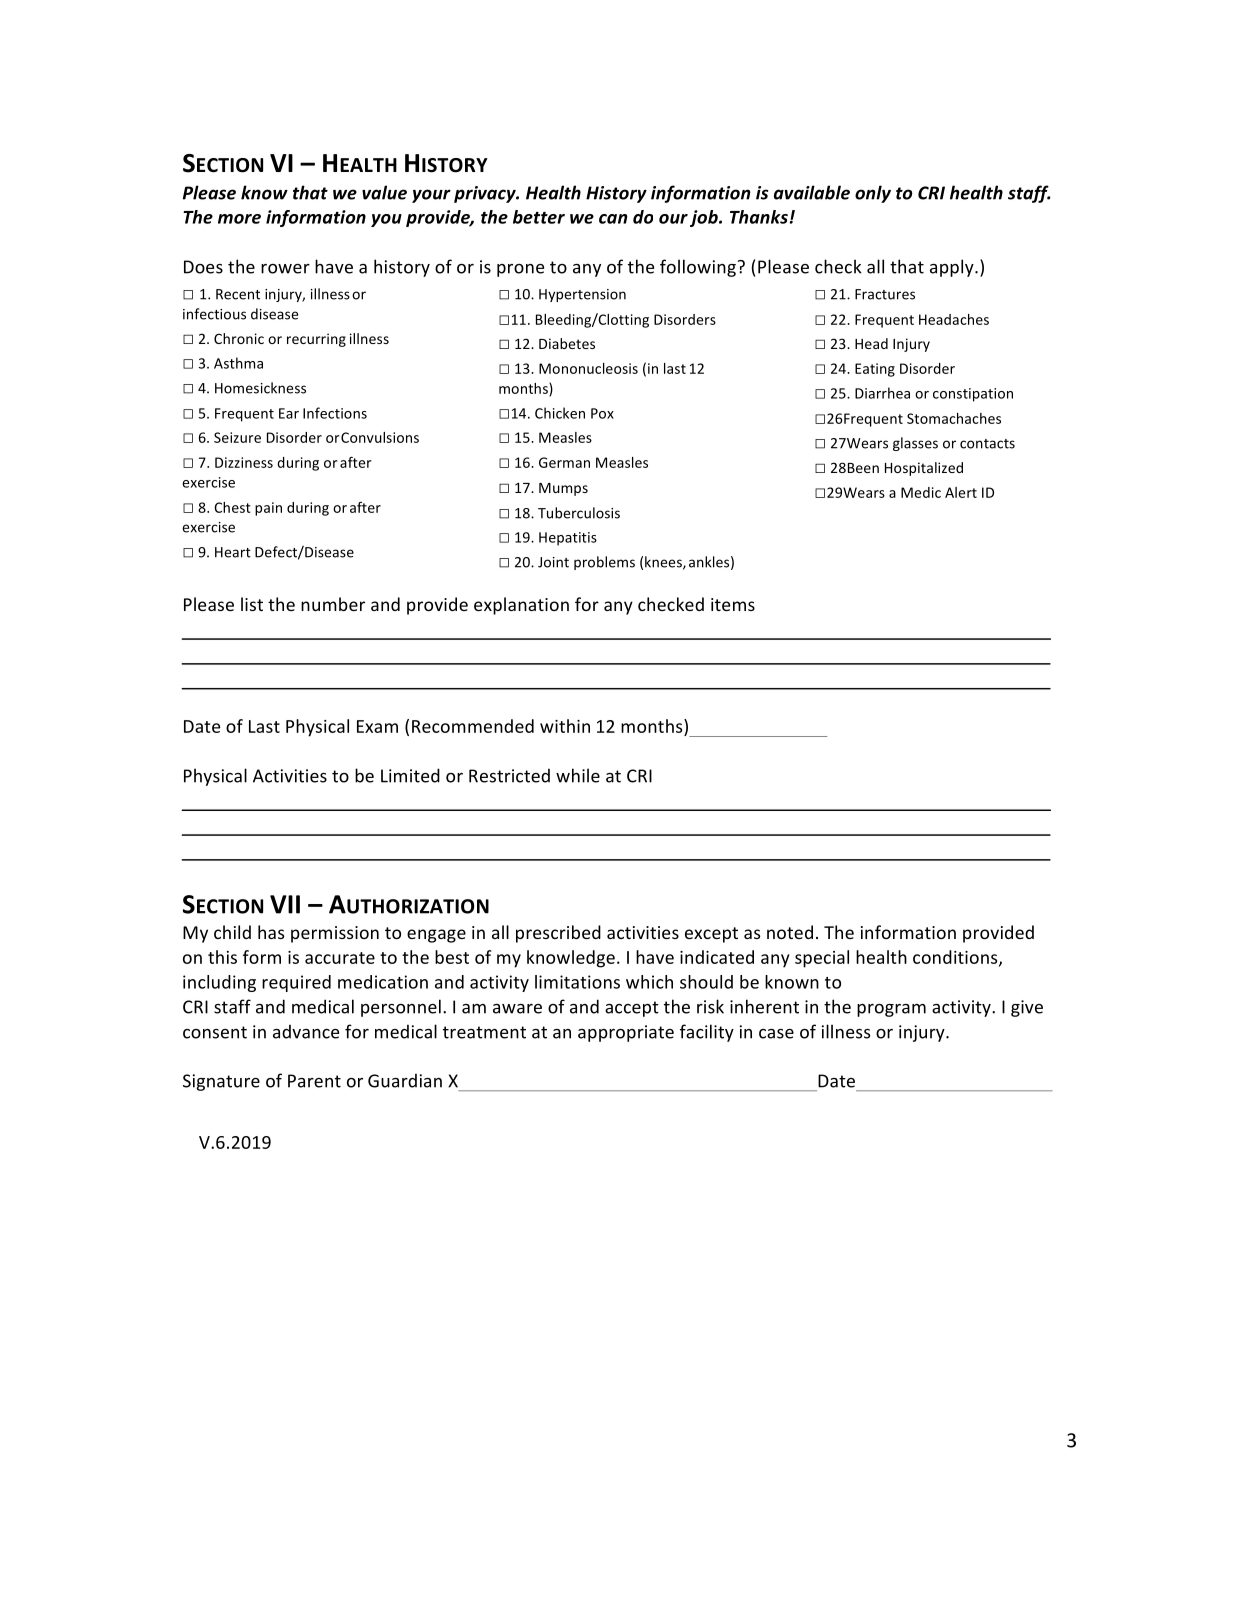 The width and height of the image is (1240, 1605). I want to click on only, so click(873, 194).
